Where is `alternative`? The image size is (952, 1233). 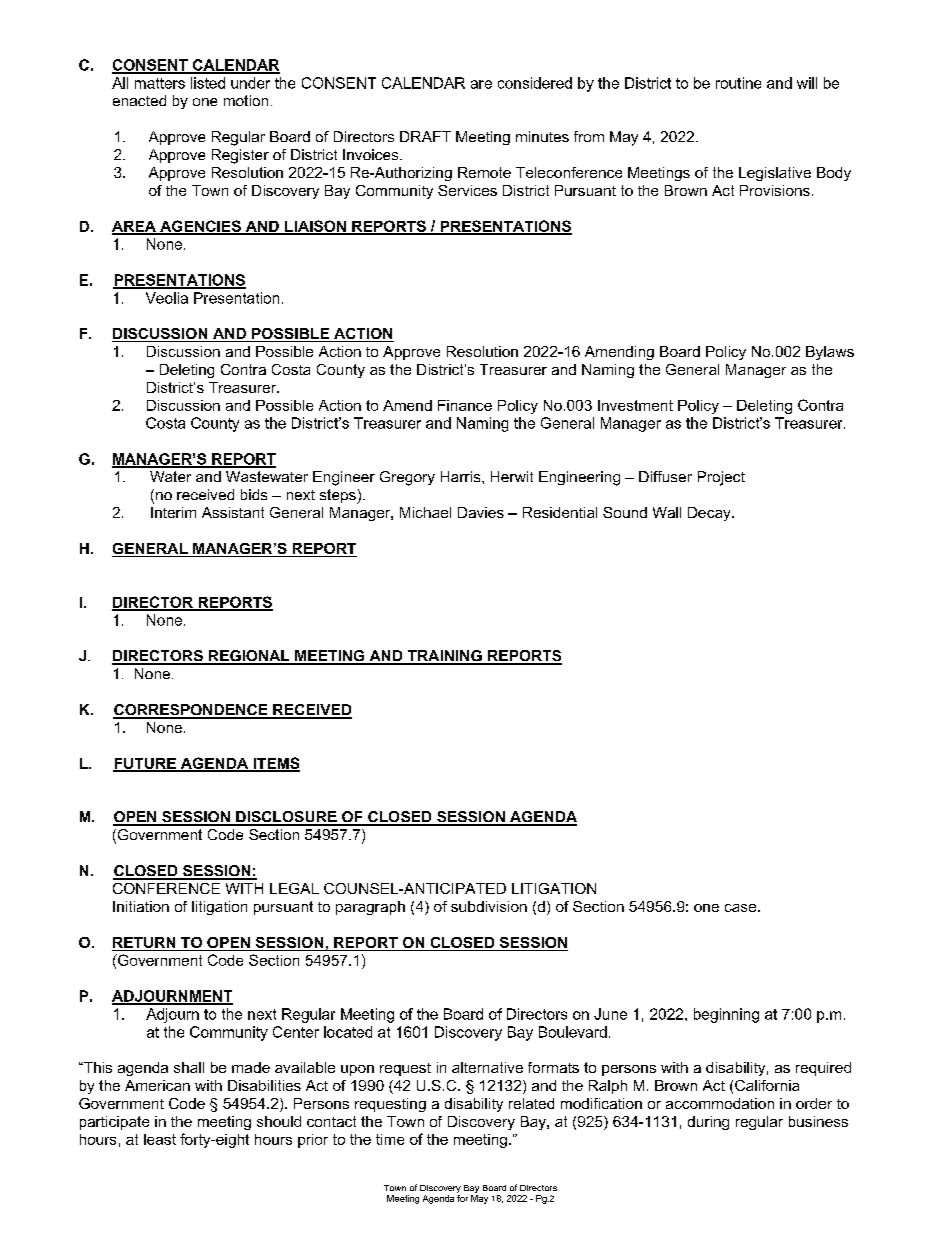 alternative is located at coordinates (487, 1067).
